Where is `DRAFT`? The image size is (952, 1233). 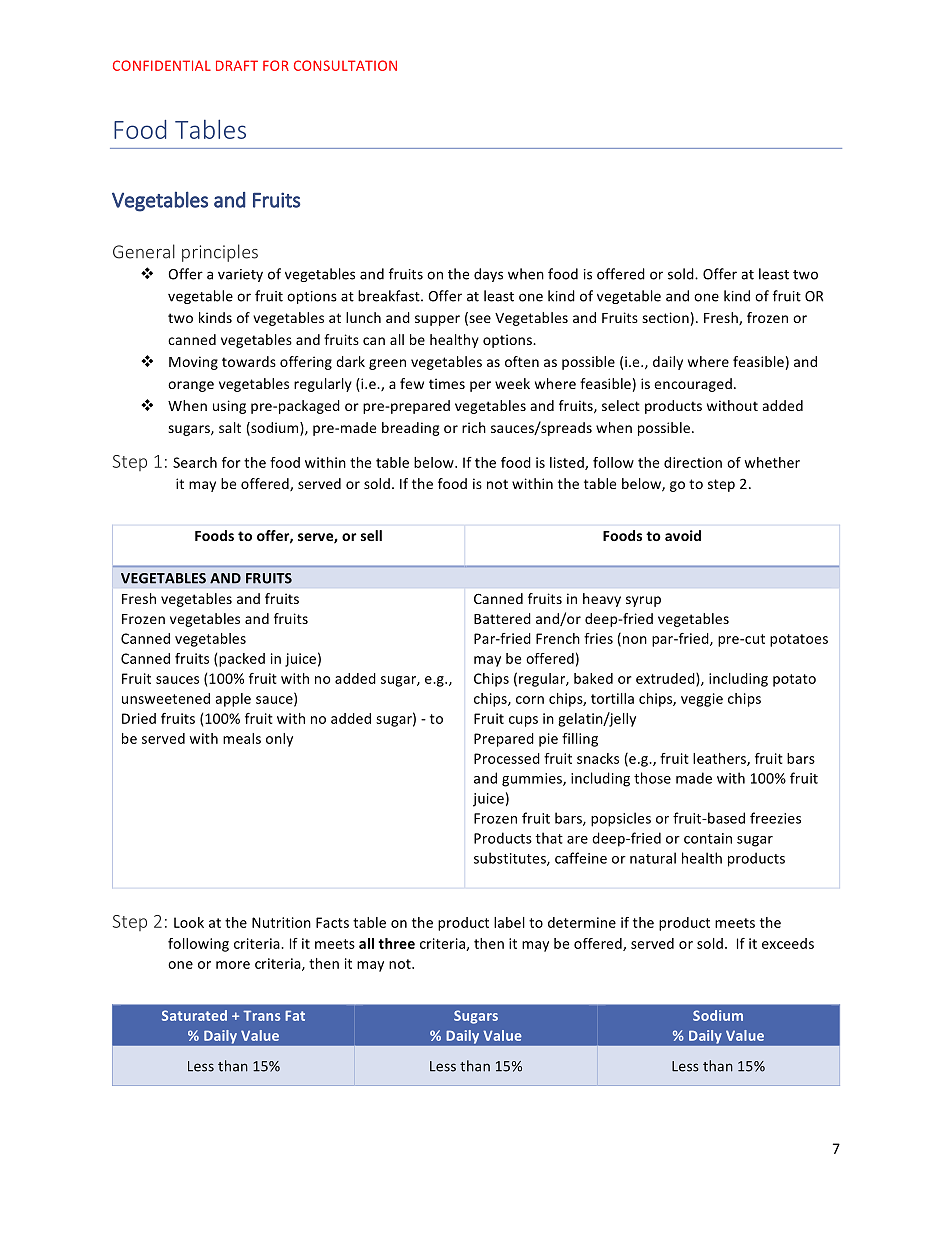
DRAFT is located at coordinates (237, 65).
